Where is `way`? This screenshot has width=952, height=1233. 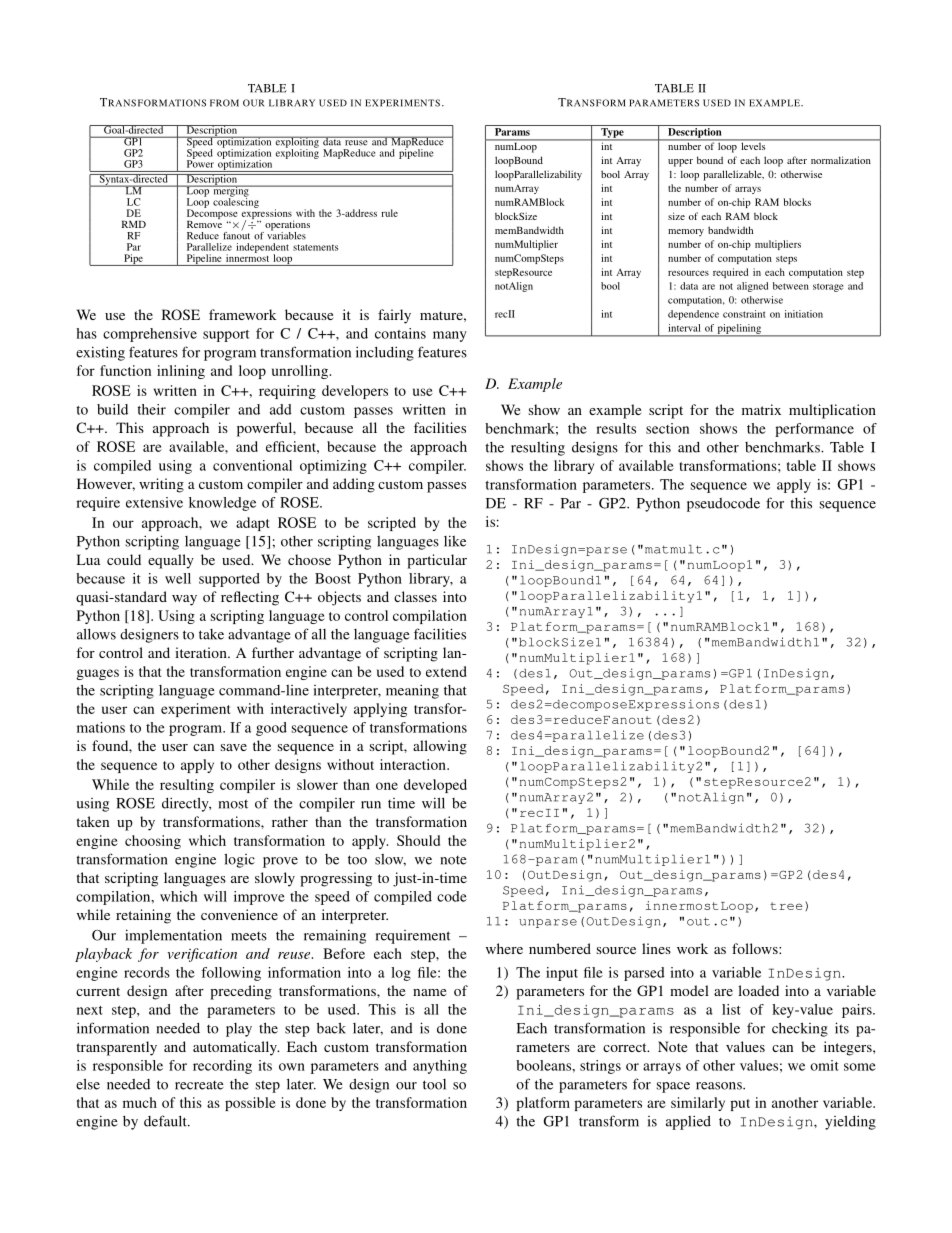 way is located at coordinates (184, 600).
